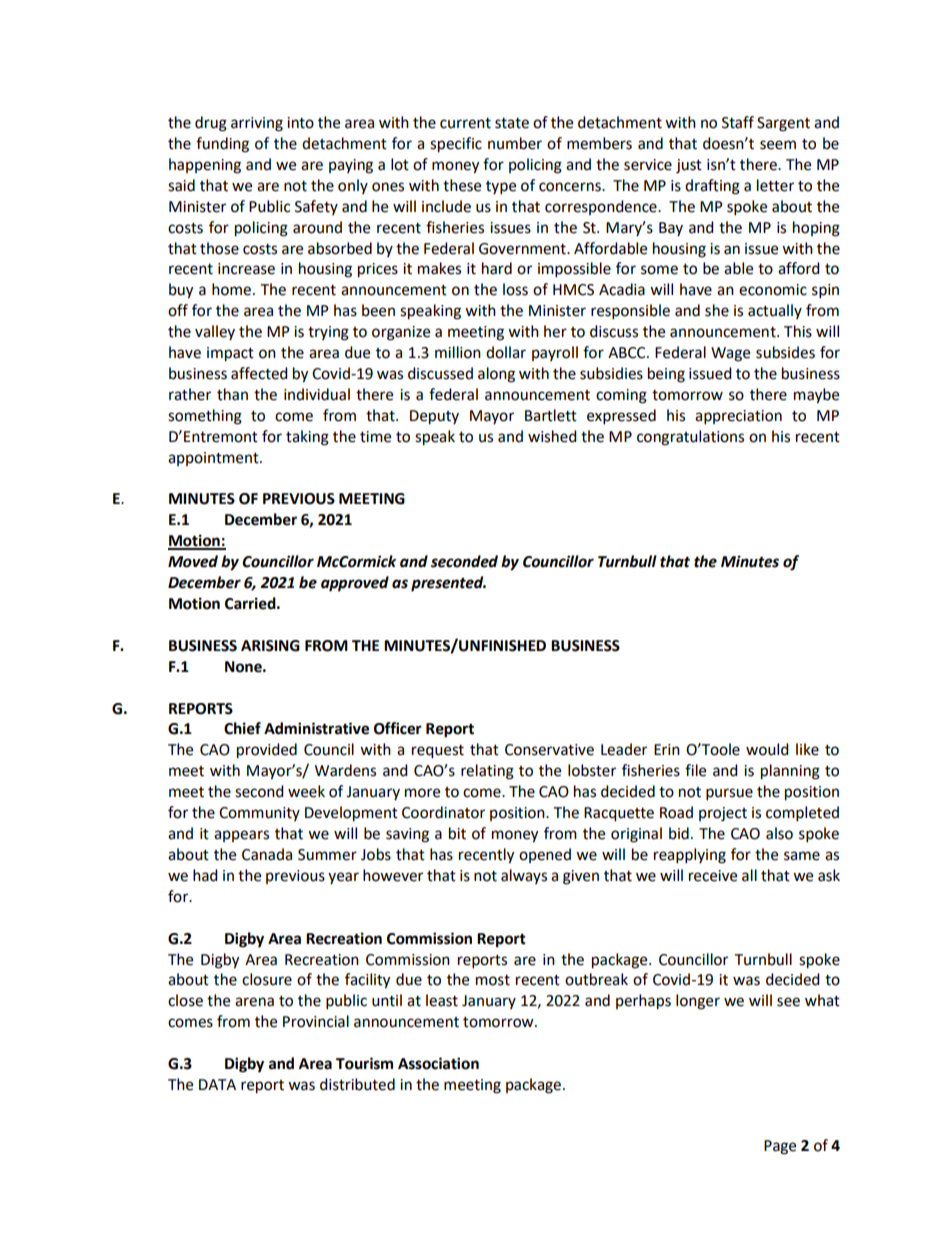  Describe the element at coordinates (778, 145) in the screenshot. I see `seem` at that location.
